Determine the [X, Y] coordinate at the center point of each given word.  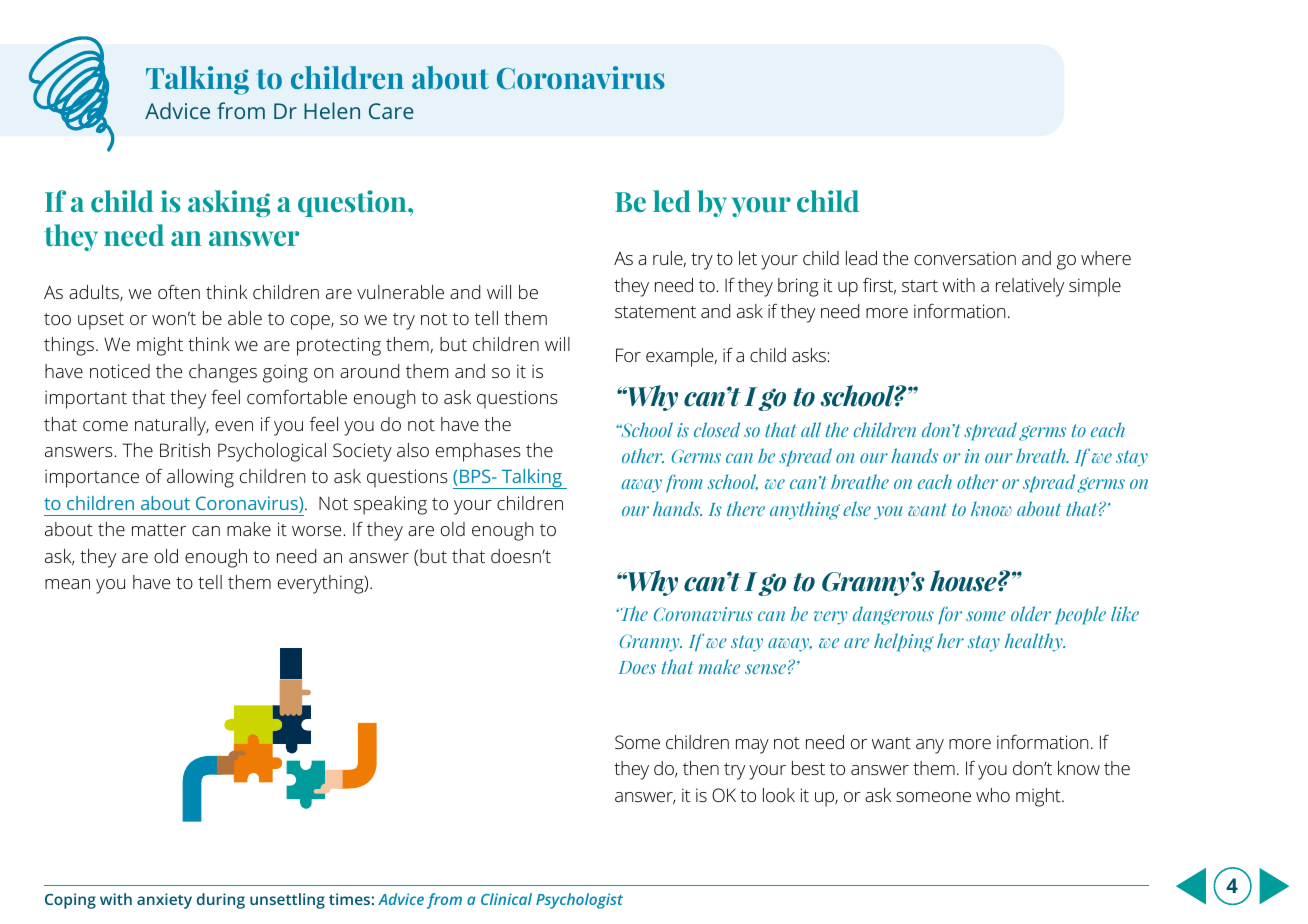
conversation [965, 258]
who [993, 795]
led [672, 201]
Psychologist [579, 901]
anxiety [164, 901]
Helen [332, 110]
